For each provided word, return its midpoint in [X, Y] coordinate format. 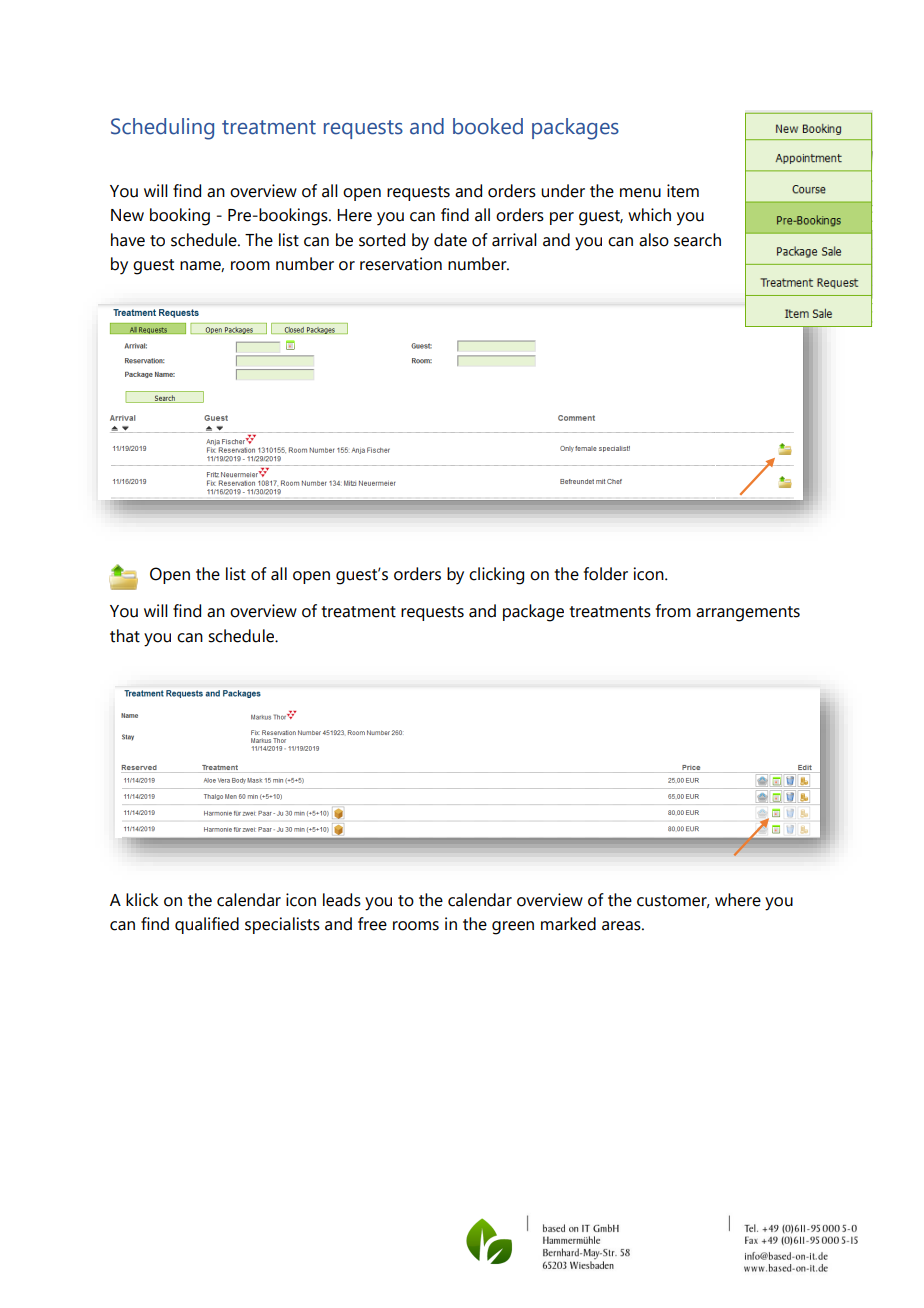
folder [606, 574]
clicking [496, 576]
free [372, 924]
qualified [207, 925]
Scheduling [162, 129]
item [683, 191]
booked [488, 126]
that [125, 636]
